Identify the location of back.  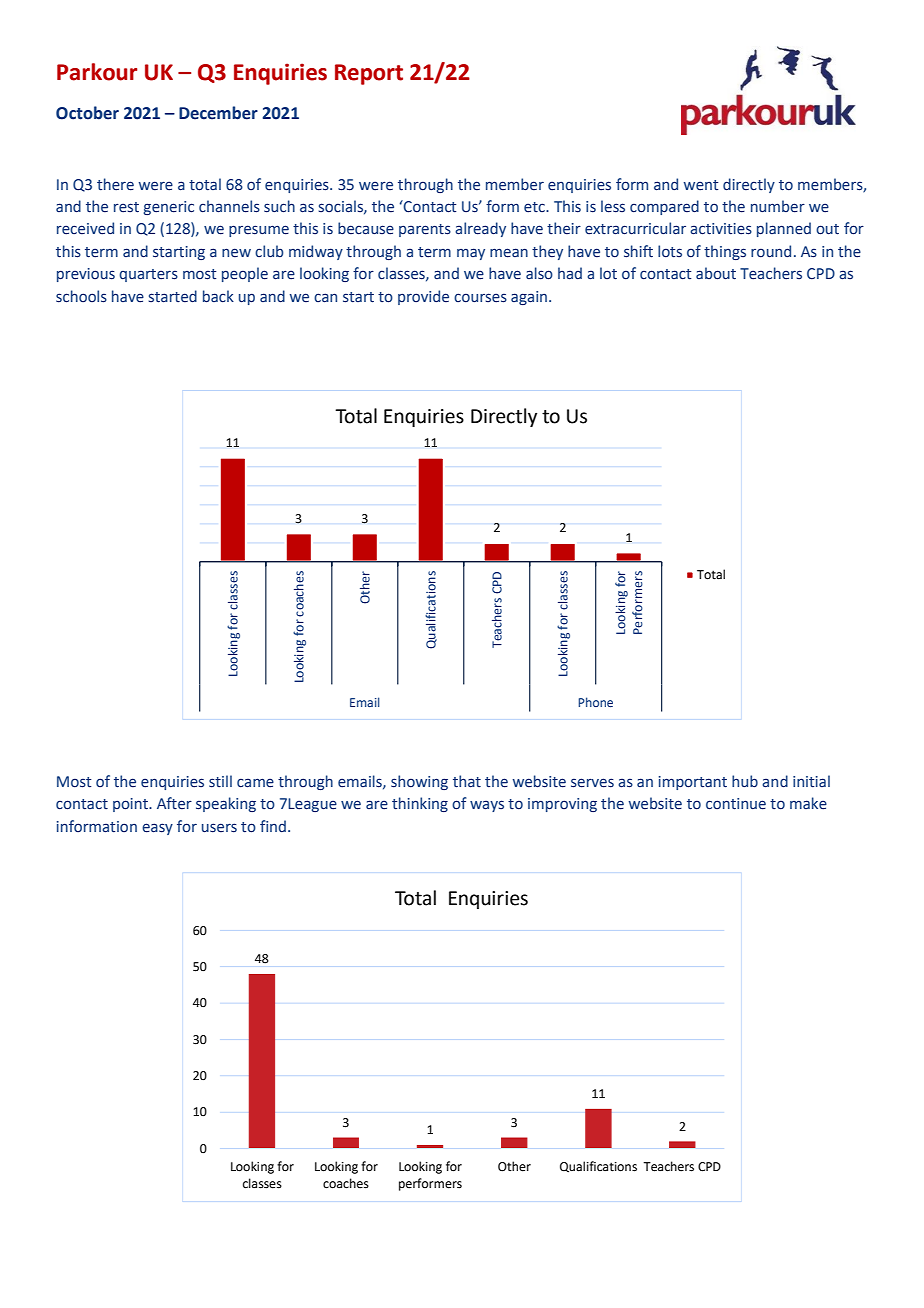
(218, 296).
